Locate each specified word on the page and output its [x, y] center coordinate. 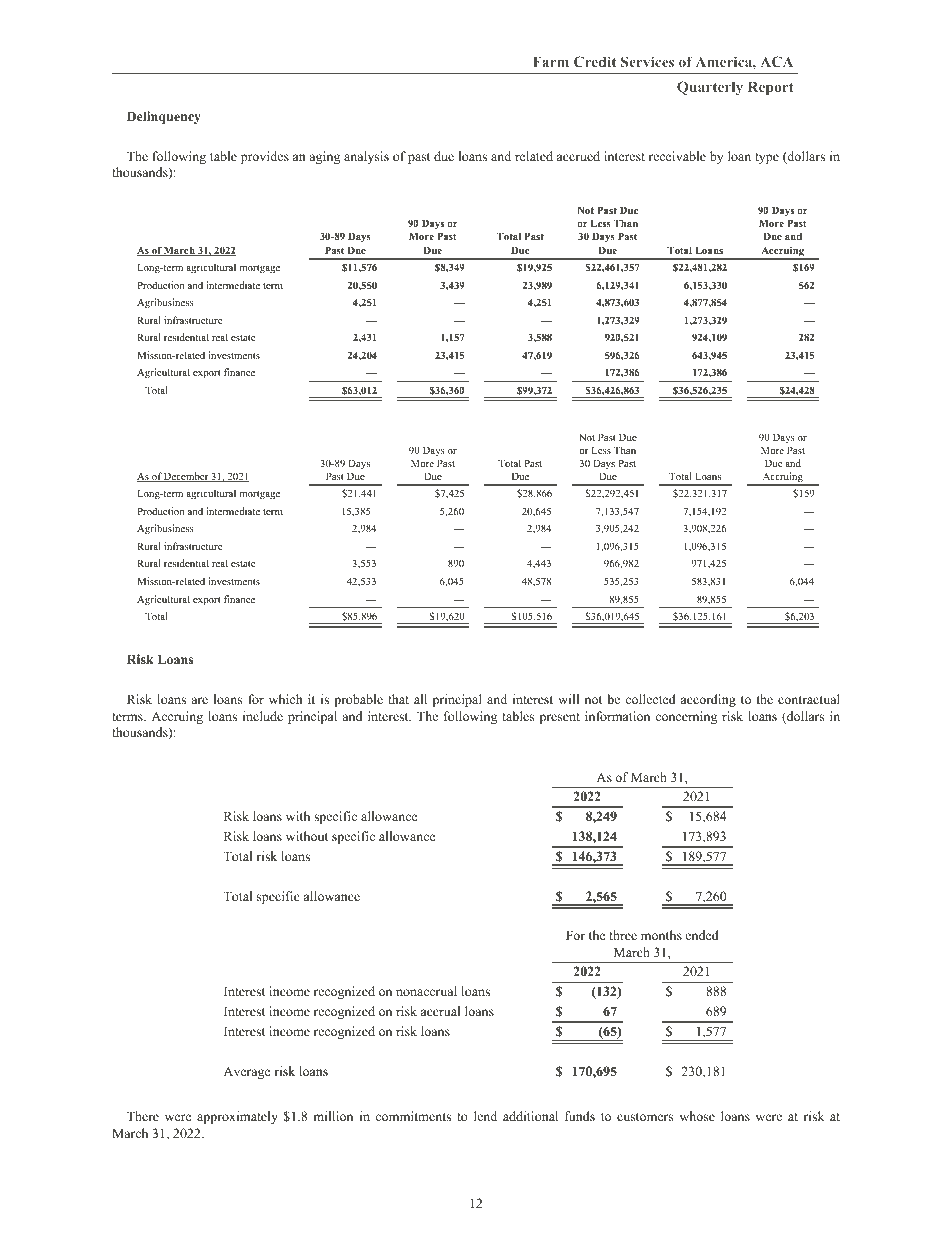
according [708, 700]
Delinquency [164, 117]
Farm [551, 61]
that [398, 699]
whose [697, 1116]
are [199, 700]
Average [247, 1072]
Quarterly [710, 88]
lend [485, 1116]
